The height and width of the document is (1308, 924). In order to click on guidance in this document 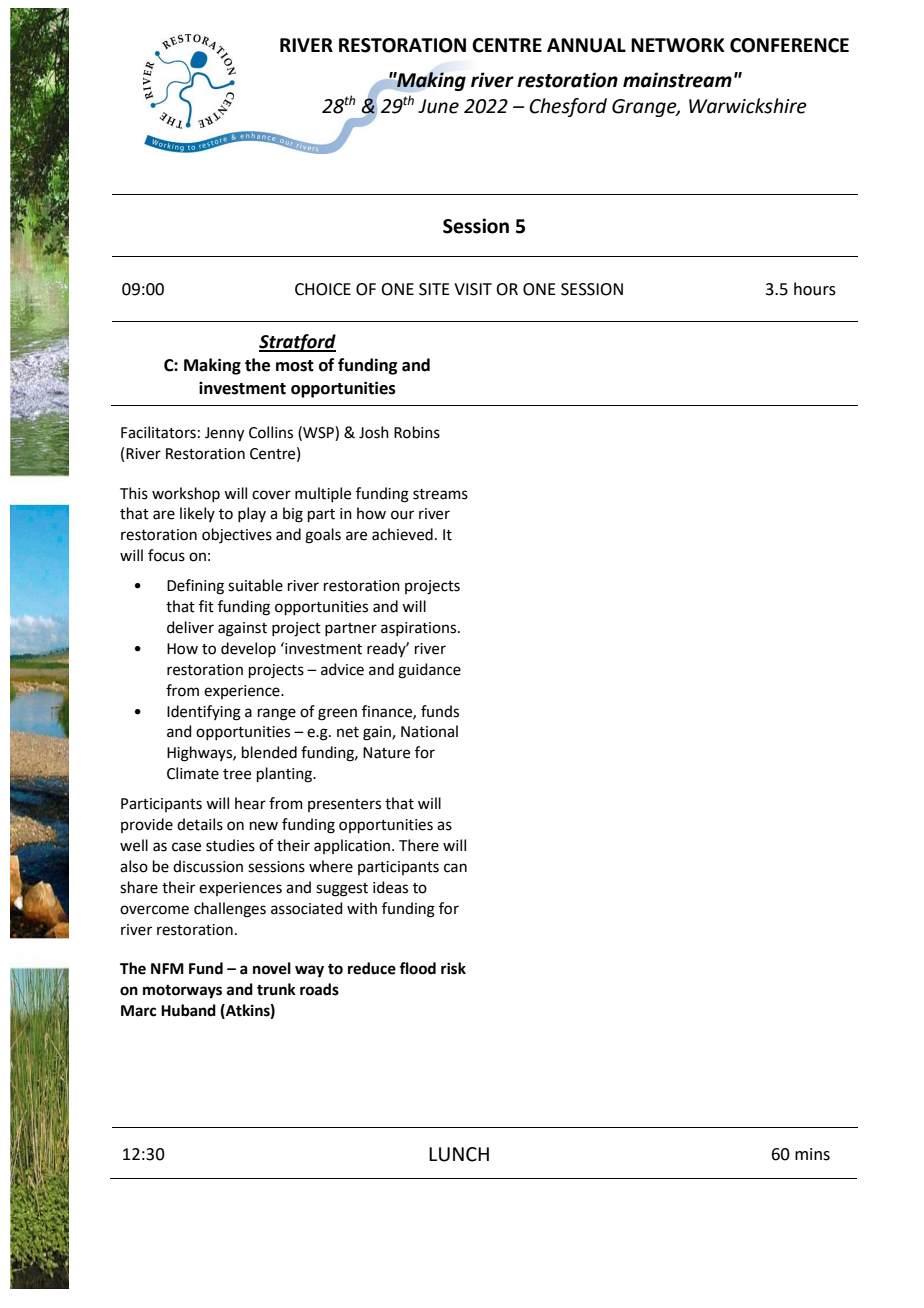, I will do `click(429, 671)`.
